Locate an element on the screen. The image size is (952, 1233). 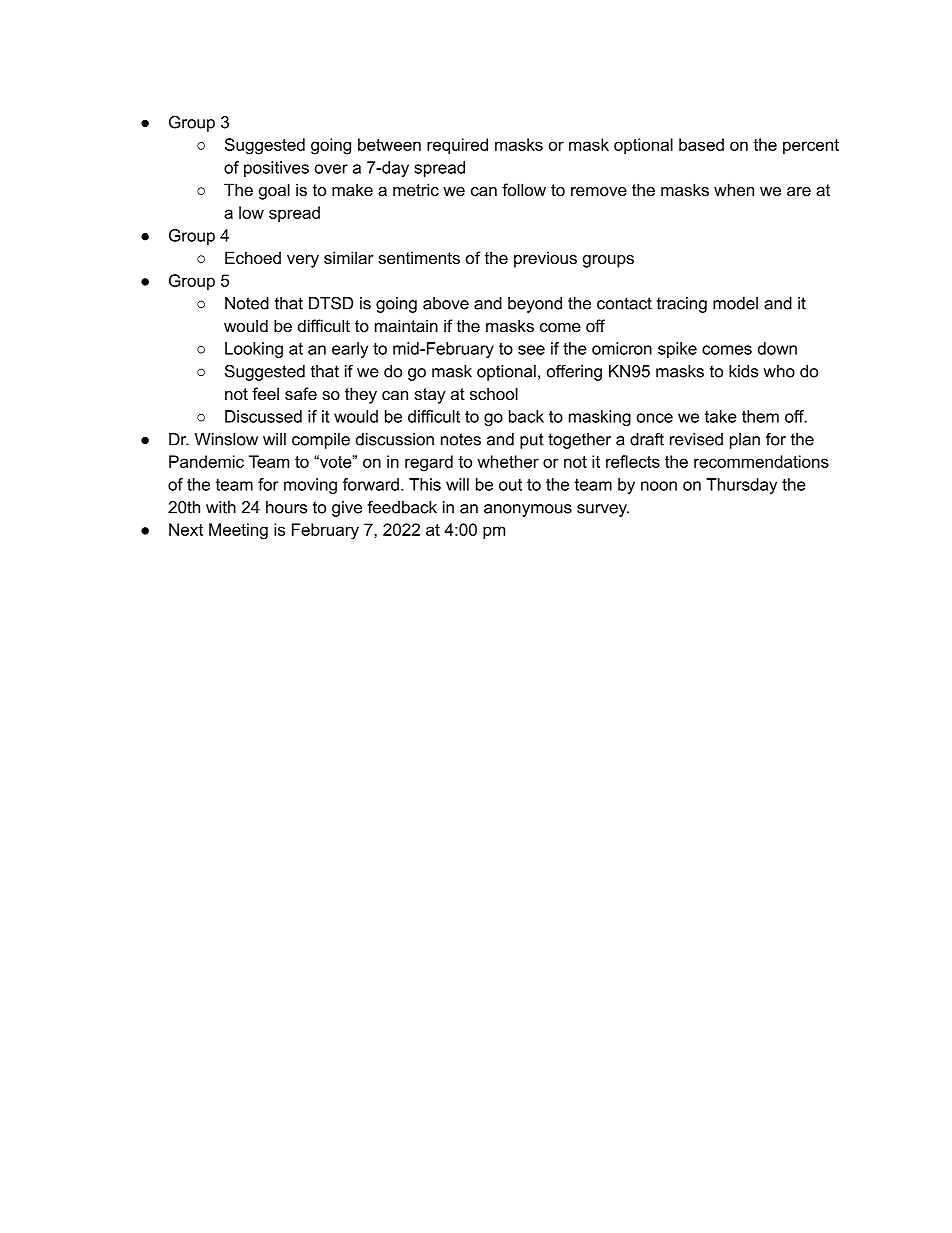
feel is located at coordinates (265, 393).
